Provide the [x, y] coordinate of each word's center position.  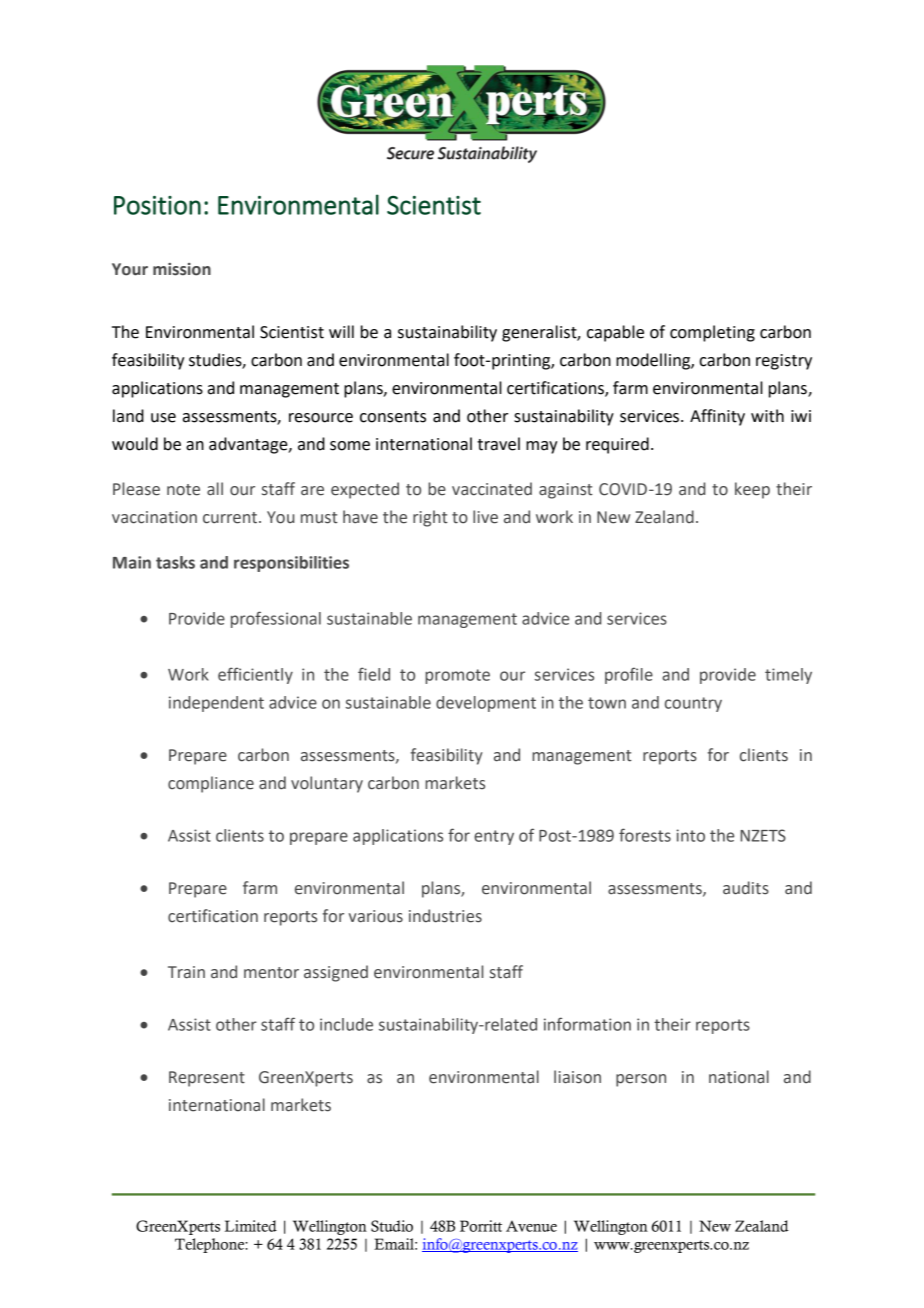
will [341, 331]
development [486, 704]
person [641, 1080]
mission [182, 269]
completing [712, 333]
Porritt [481, 1226]
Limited [251, 1226]
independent [216, 704]
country [693, 704]
